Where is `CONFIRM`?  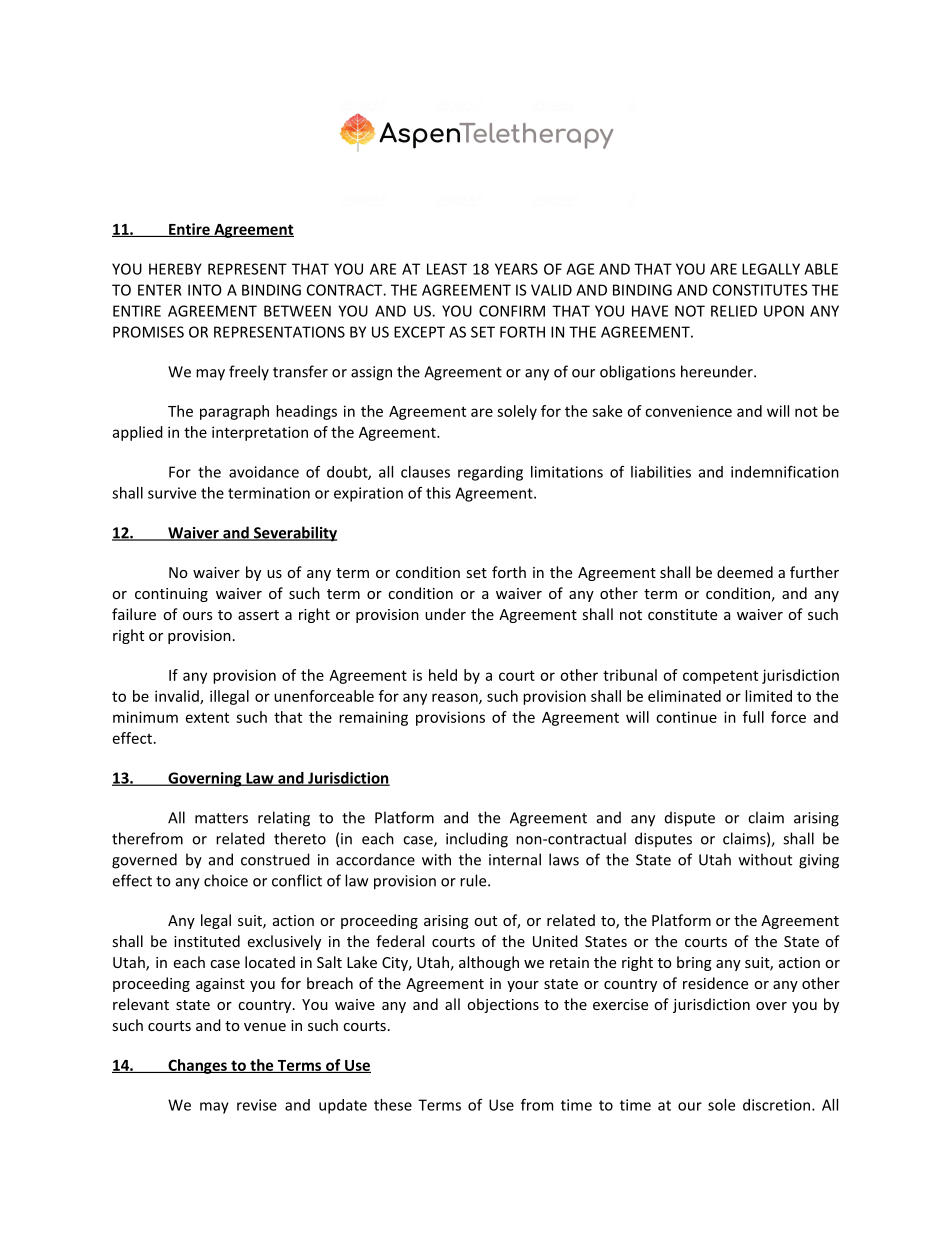
CONFIRM is located at coordinates (512, 311).
